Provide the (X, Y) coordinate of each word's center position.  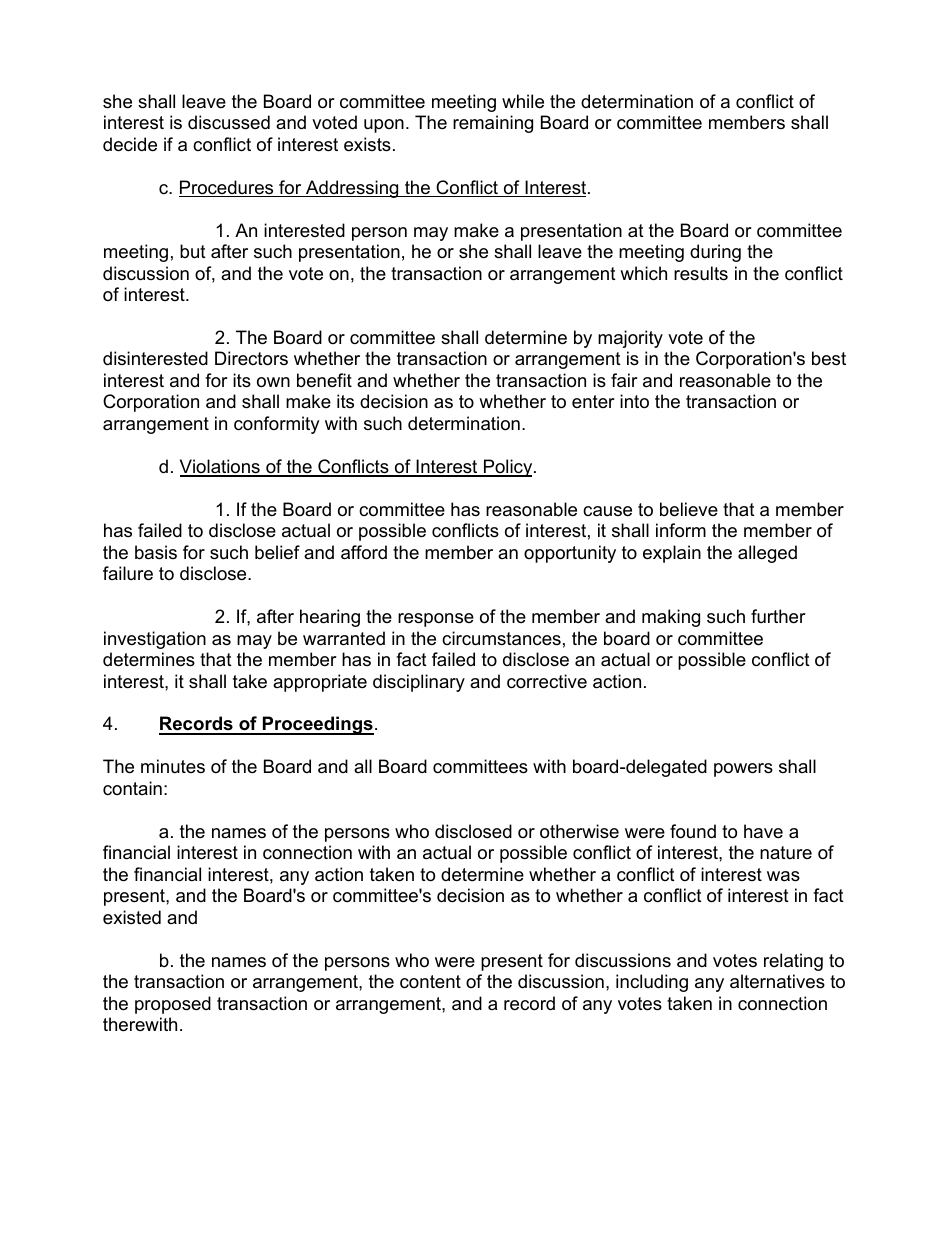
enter (593, 401)
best (829, 358)
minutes (173, 766)
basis (156, 552)
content (430, 982)
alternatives (777, 981)
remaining (493, 124)
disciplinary (419, 683)
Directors (251, 358)
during (715, 253)
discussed (229, 122)
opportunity (570, 554)
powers (743, 770)
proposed (173, 1005)
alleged (767, 554)
